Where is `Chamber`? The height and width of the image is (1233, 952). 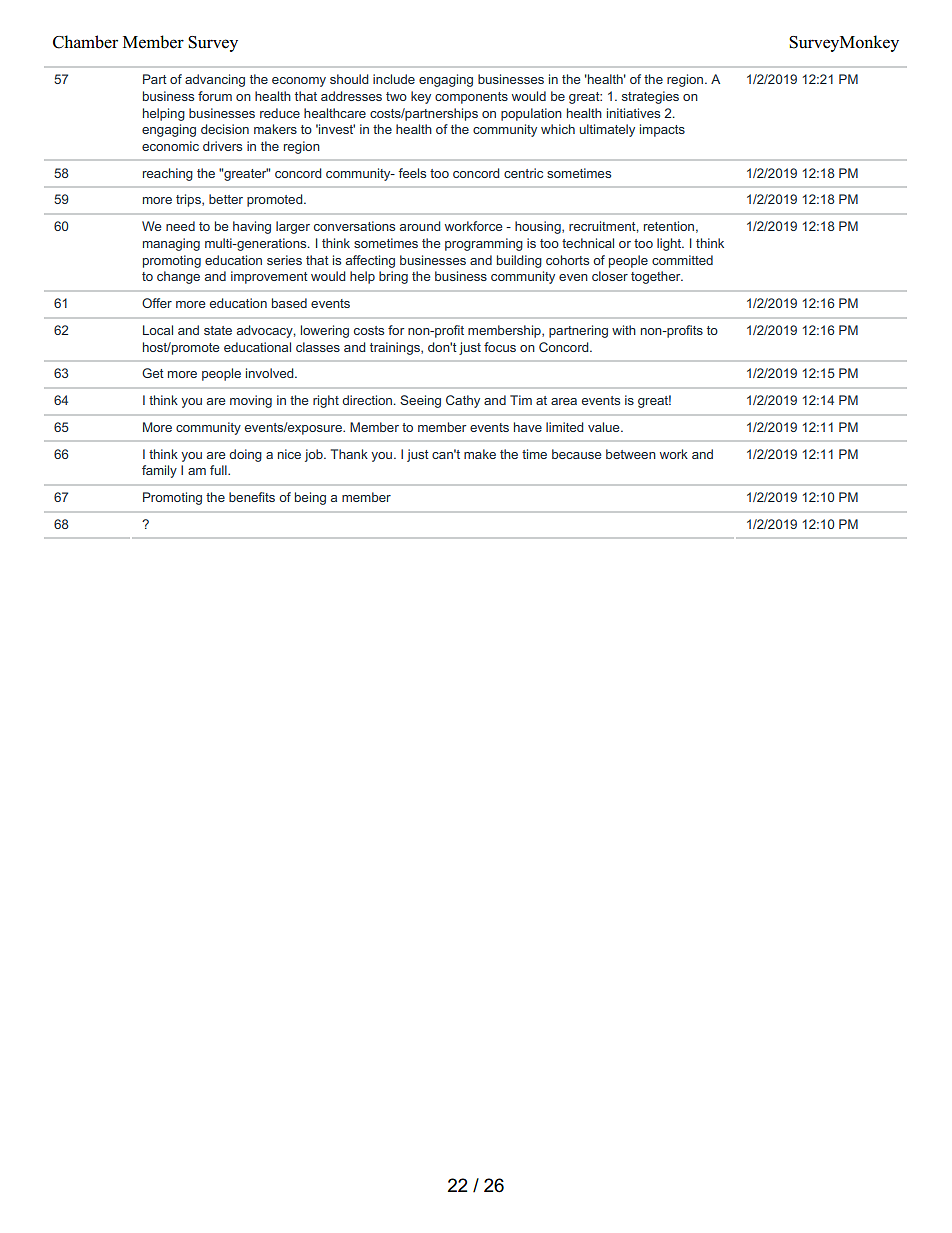
Chamber is located at coordinates (85, 42).
